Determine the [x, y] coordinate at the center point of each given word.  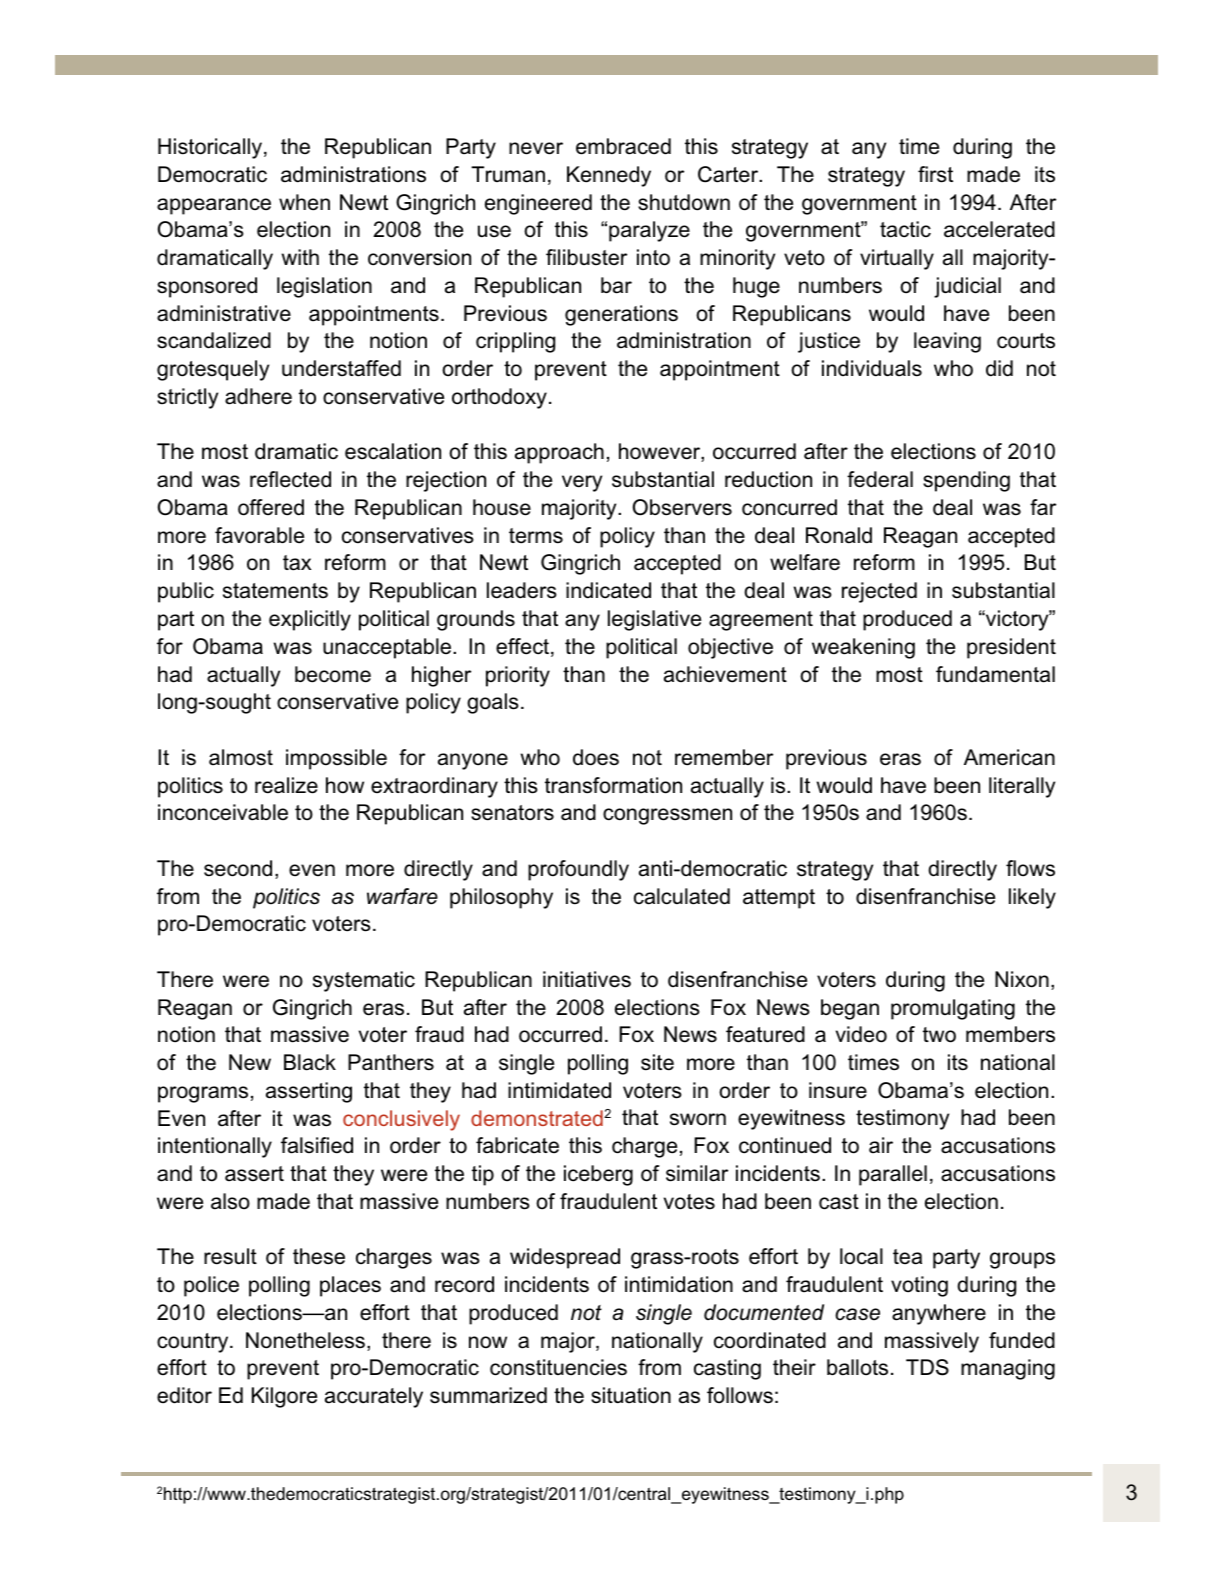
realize [286, 785]
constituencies [558, 1367]
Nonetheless [305, 1340]
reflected [290, 479]
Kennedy [609, 176]
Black [310, 1062]
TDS [927, 1367]
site [657, 1062]
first [935, 174]
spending [966, 481]
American [1009, 757]
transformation [613, 785]
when [304, 202]
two [939, 1035]
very [582, 483]
